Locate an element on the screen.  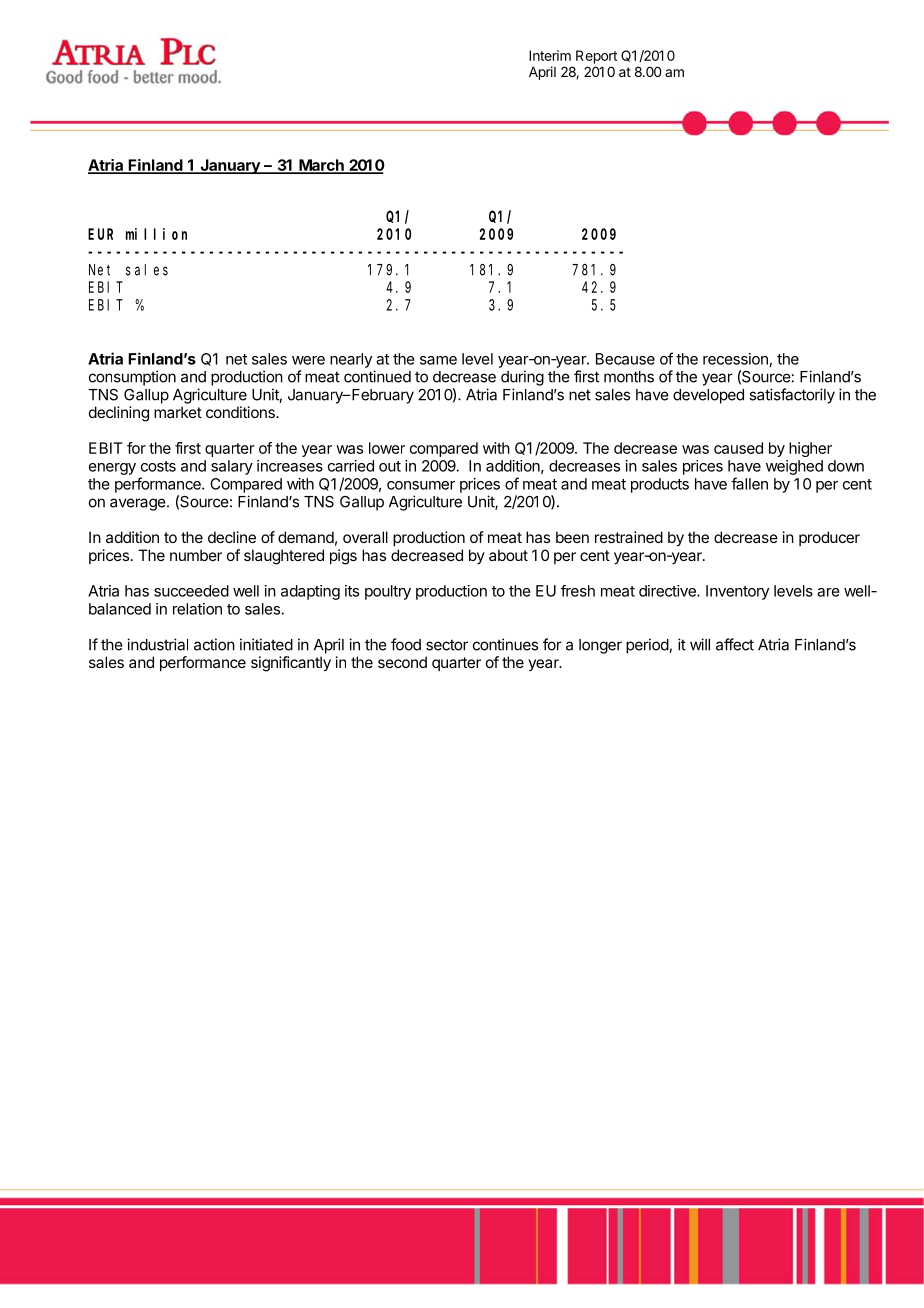
satisfactorily is located at coordinates (792, 396).
